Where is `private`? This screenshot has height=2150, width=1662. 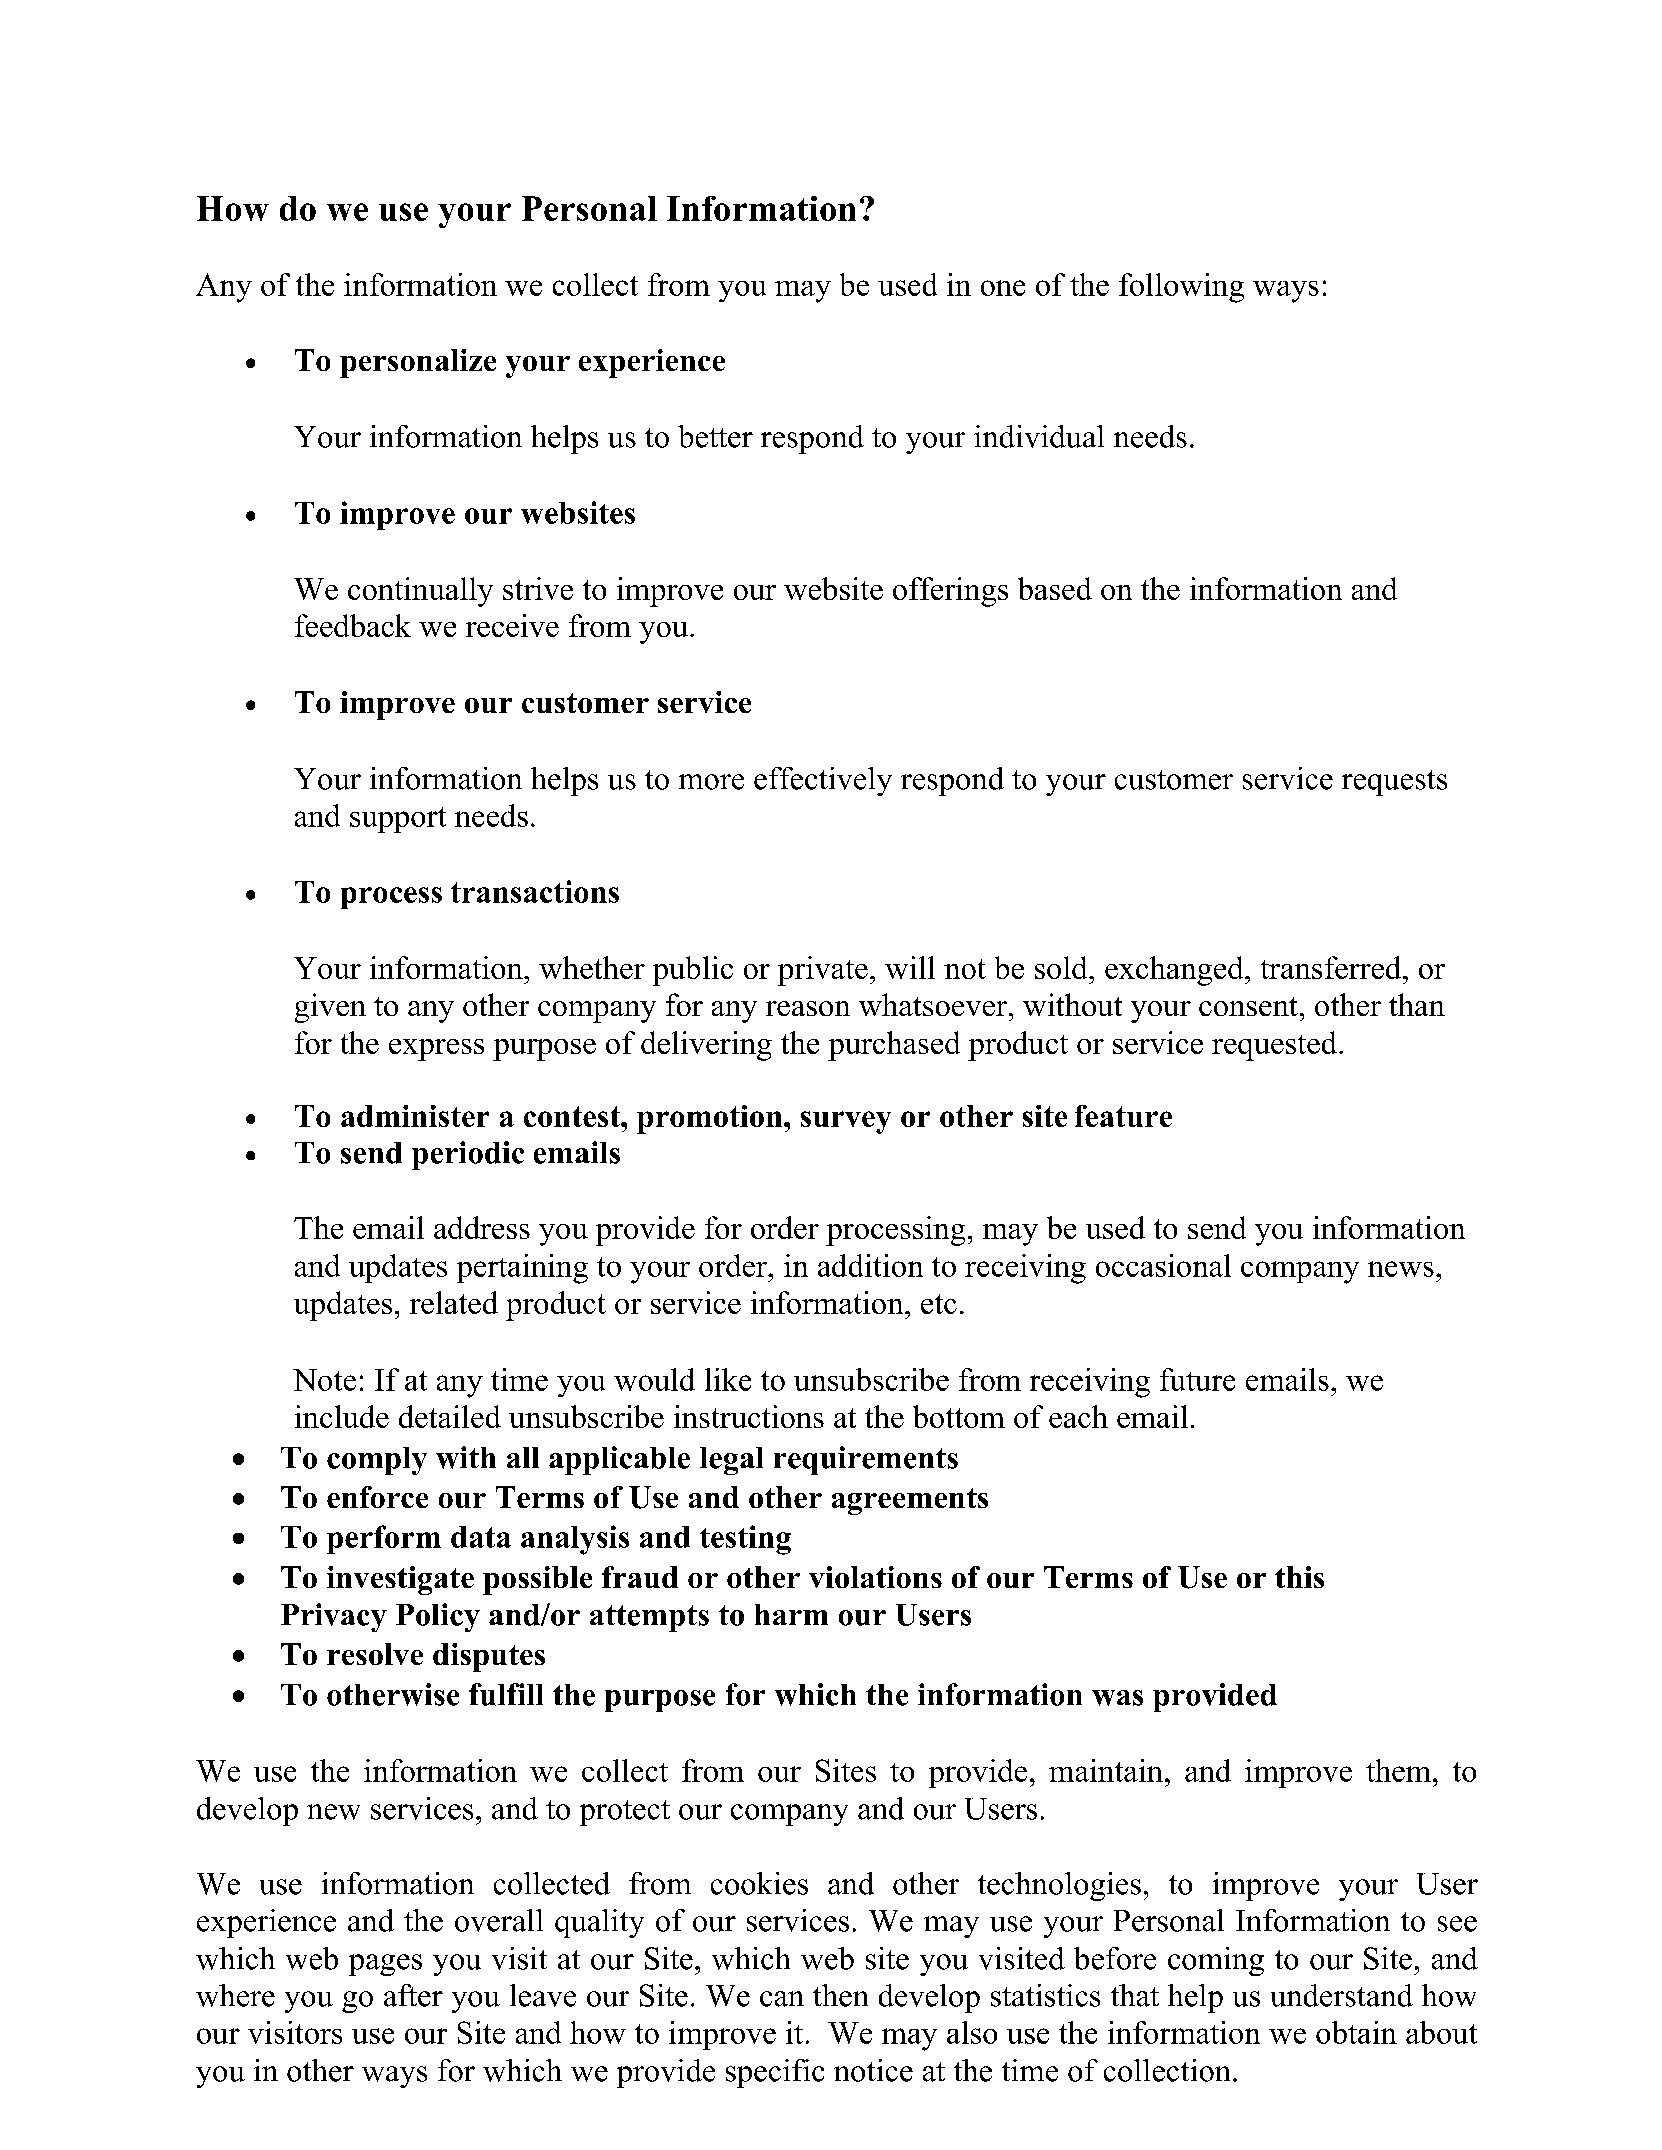
private is located at coordinates (823, 971).
